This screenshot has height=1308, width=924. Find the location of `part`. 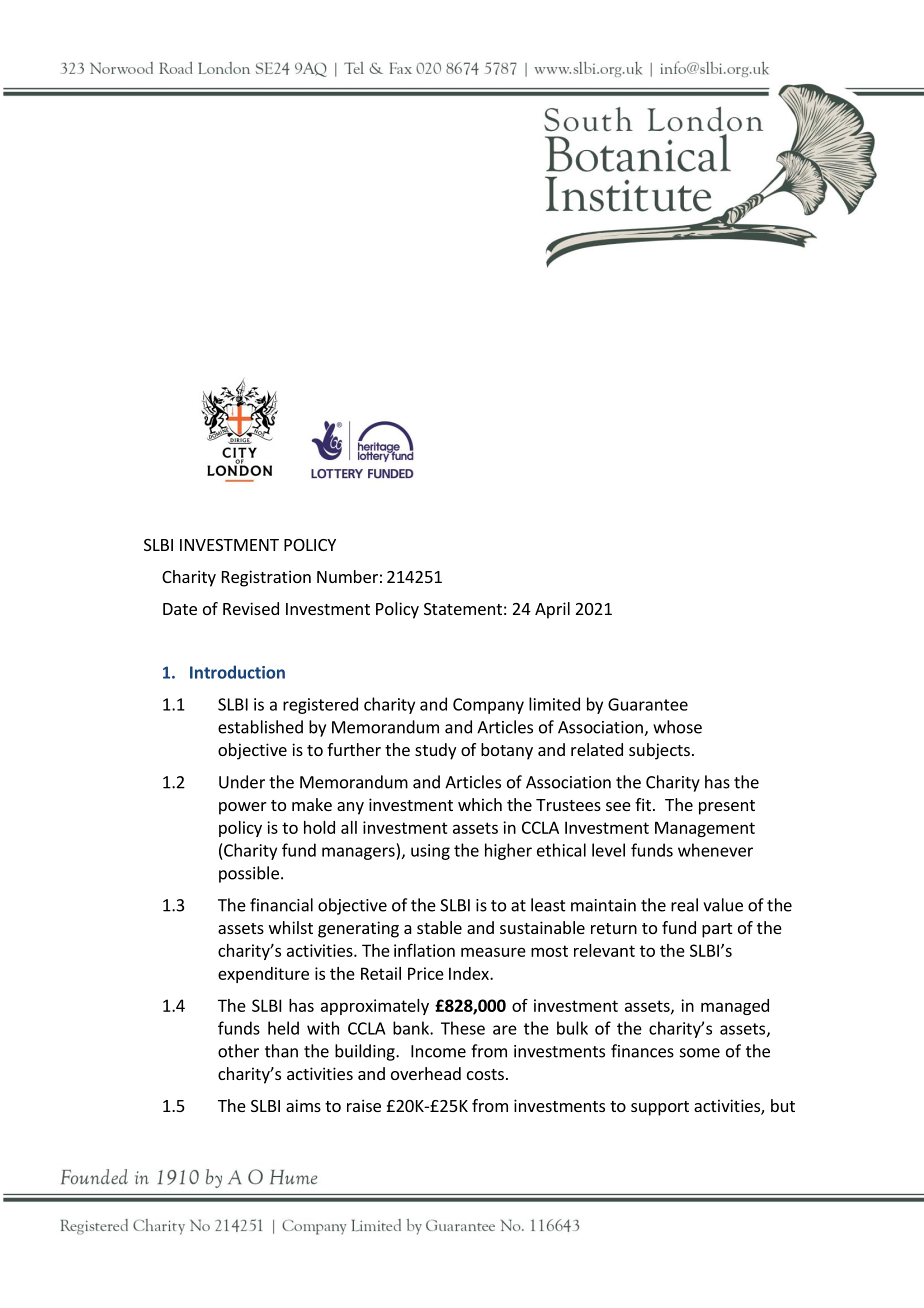

part is located at coordinates (717, 930).
